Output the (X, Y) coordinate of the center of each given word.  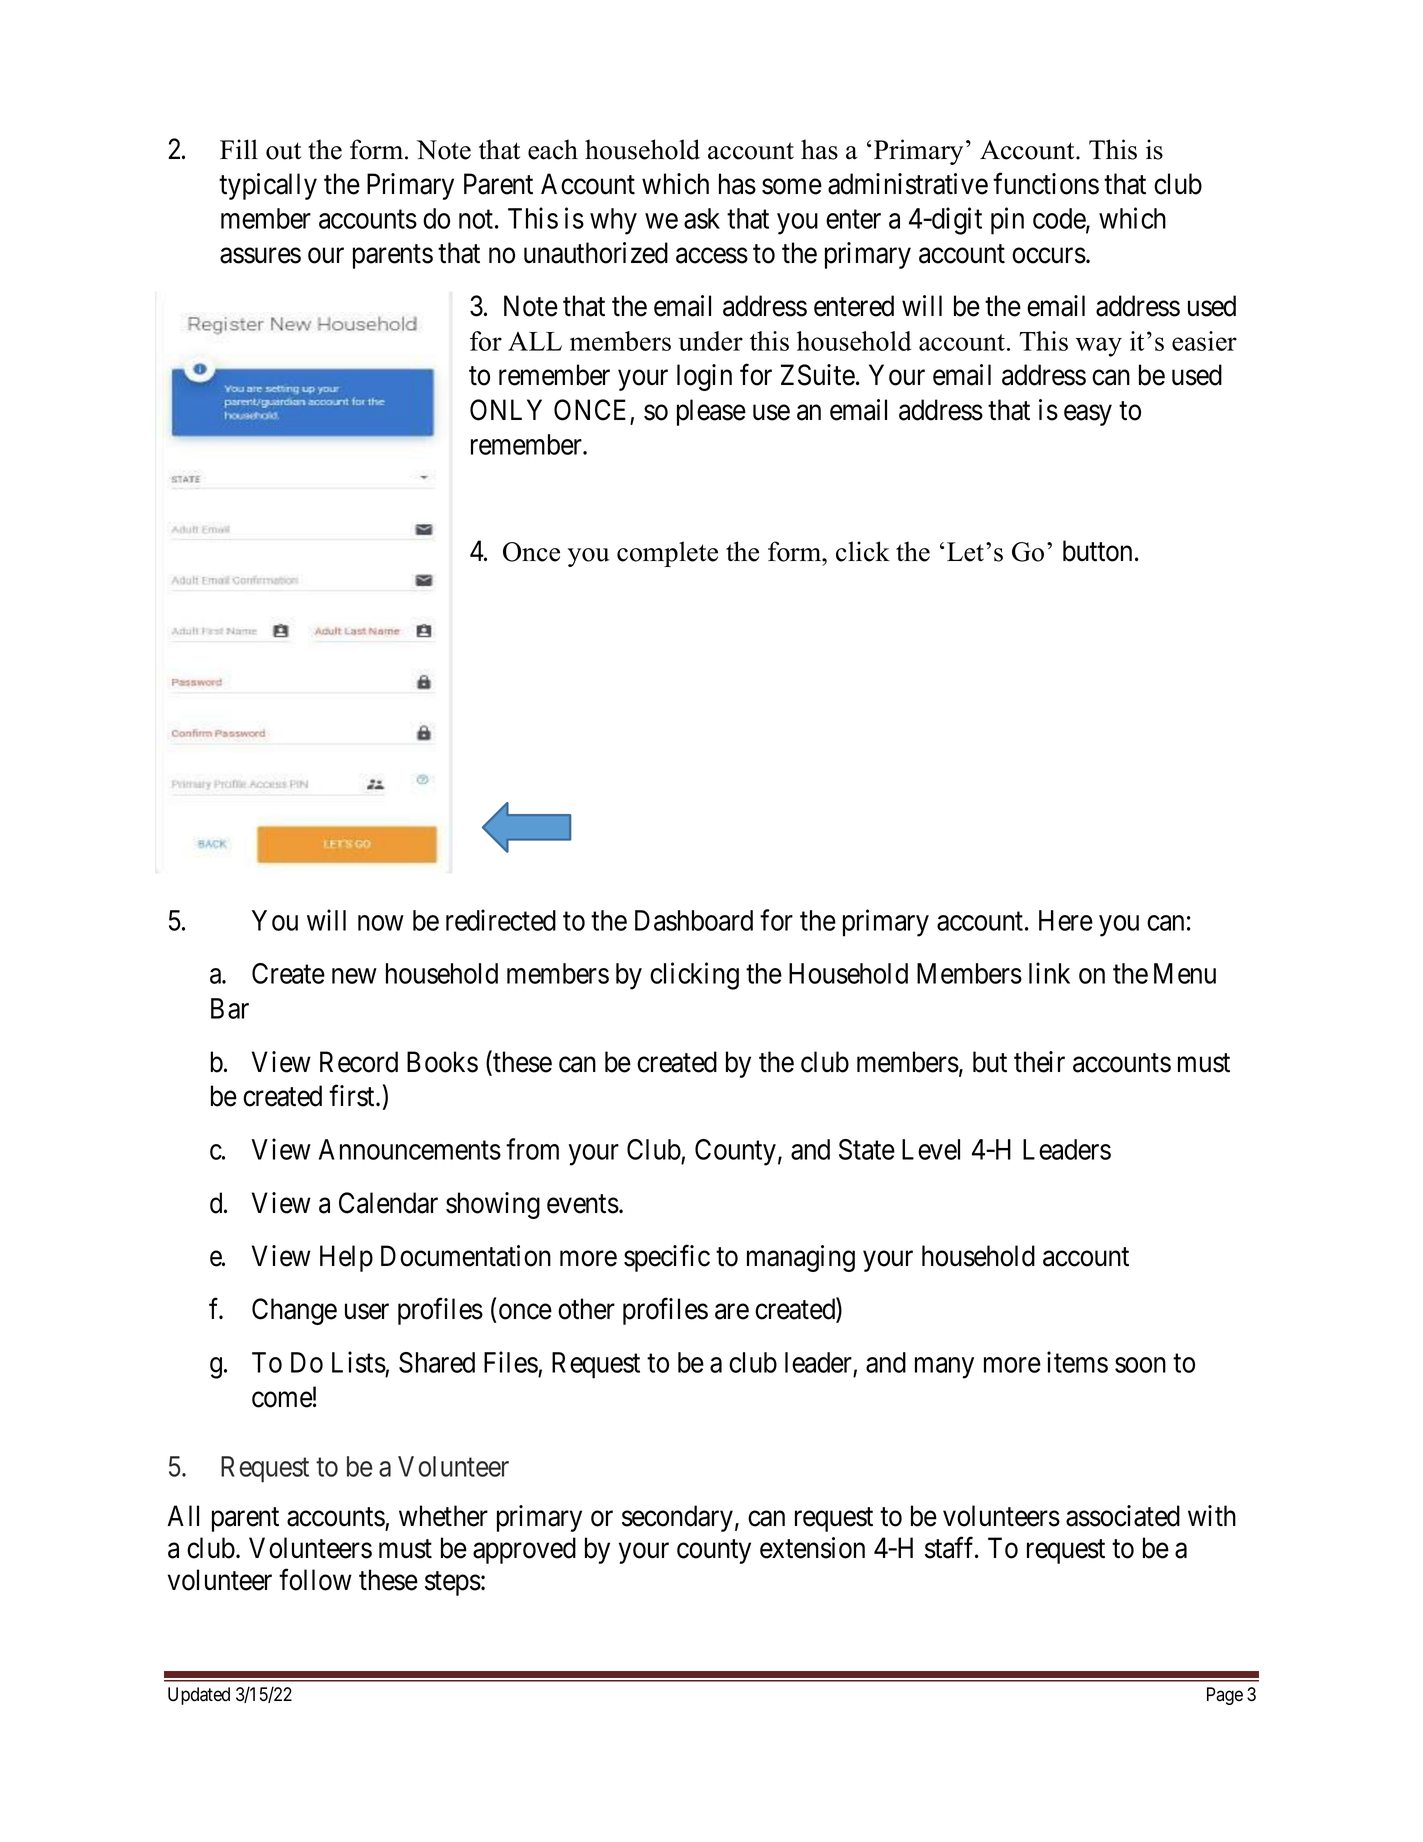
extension (812, 1548)
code (1060, 219)
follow (315, 1580)
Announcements (410, 1149)
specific (667, 1258)
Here (1066, 920)
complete (667, 554)
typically (268, 186)
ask (702, 218)
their (1039, 1062)
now (381, 923)
